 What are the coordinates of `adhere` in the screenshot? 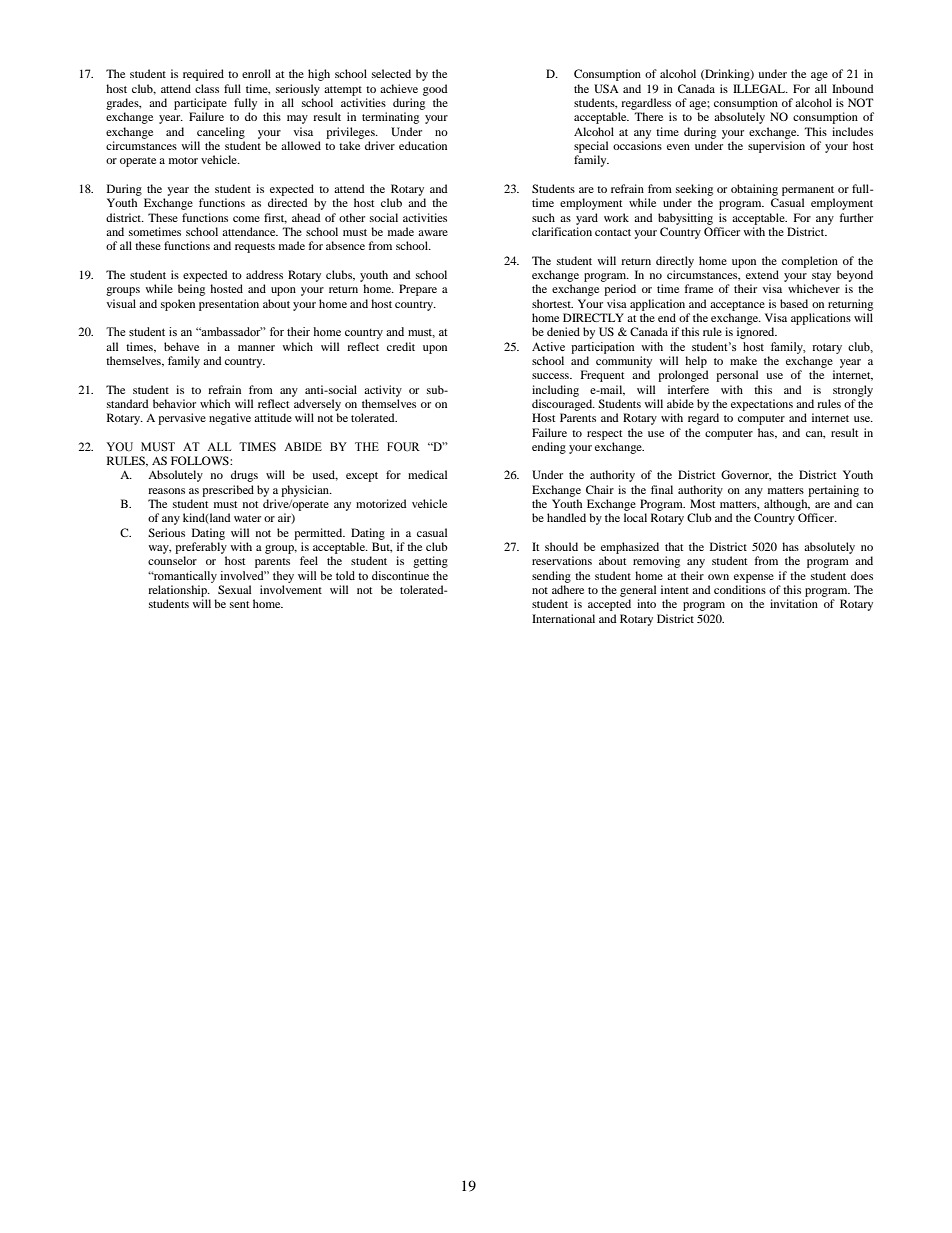 It's located at (568, 589).
